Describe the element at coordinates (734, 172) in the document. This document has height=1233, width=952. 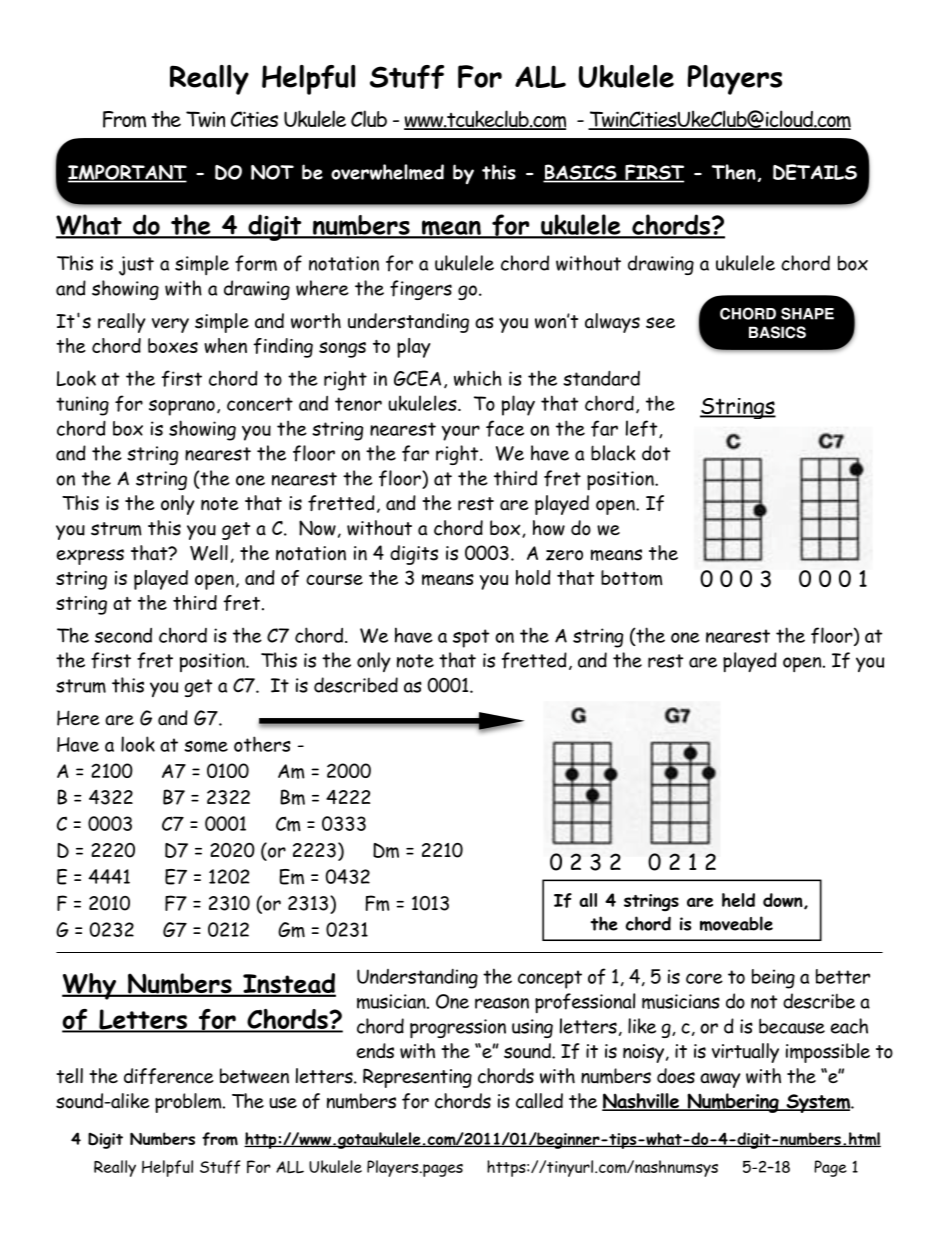
I see `Then` at that location.
